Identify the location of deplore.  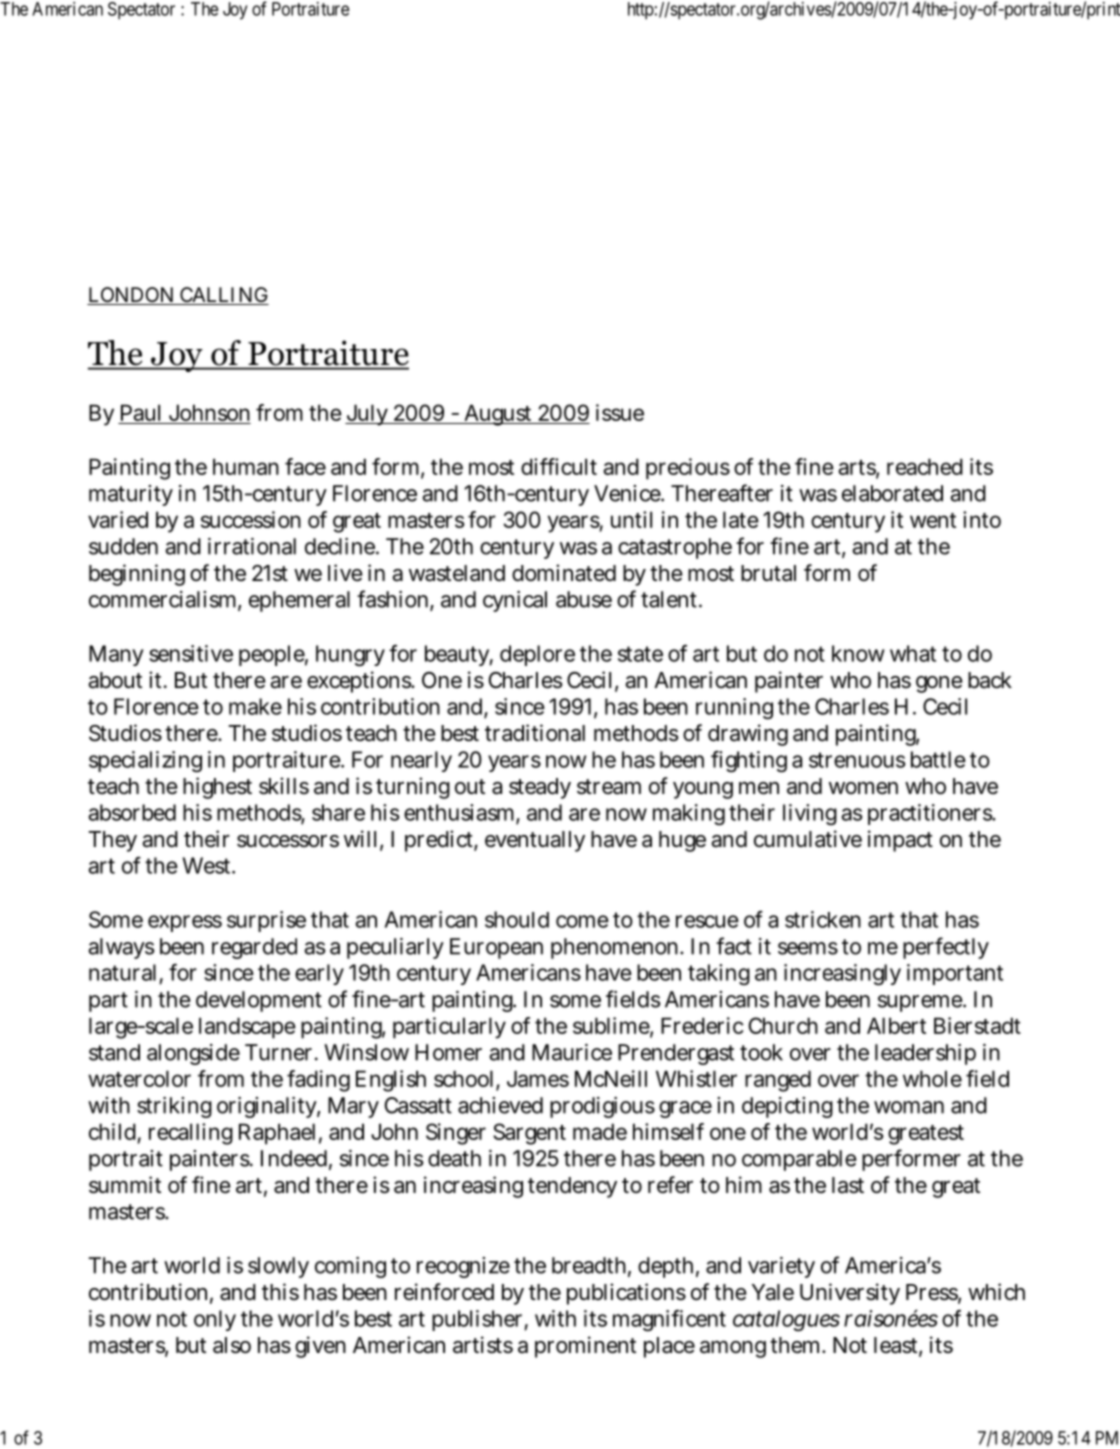
(537, 655).
